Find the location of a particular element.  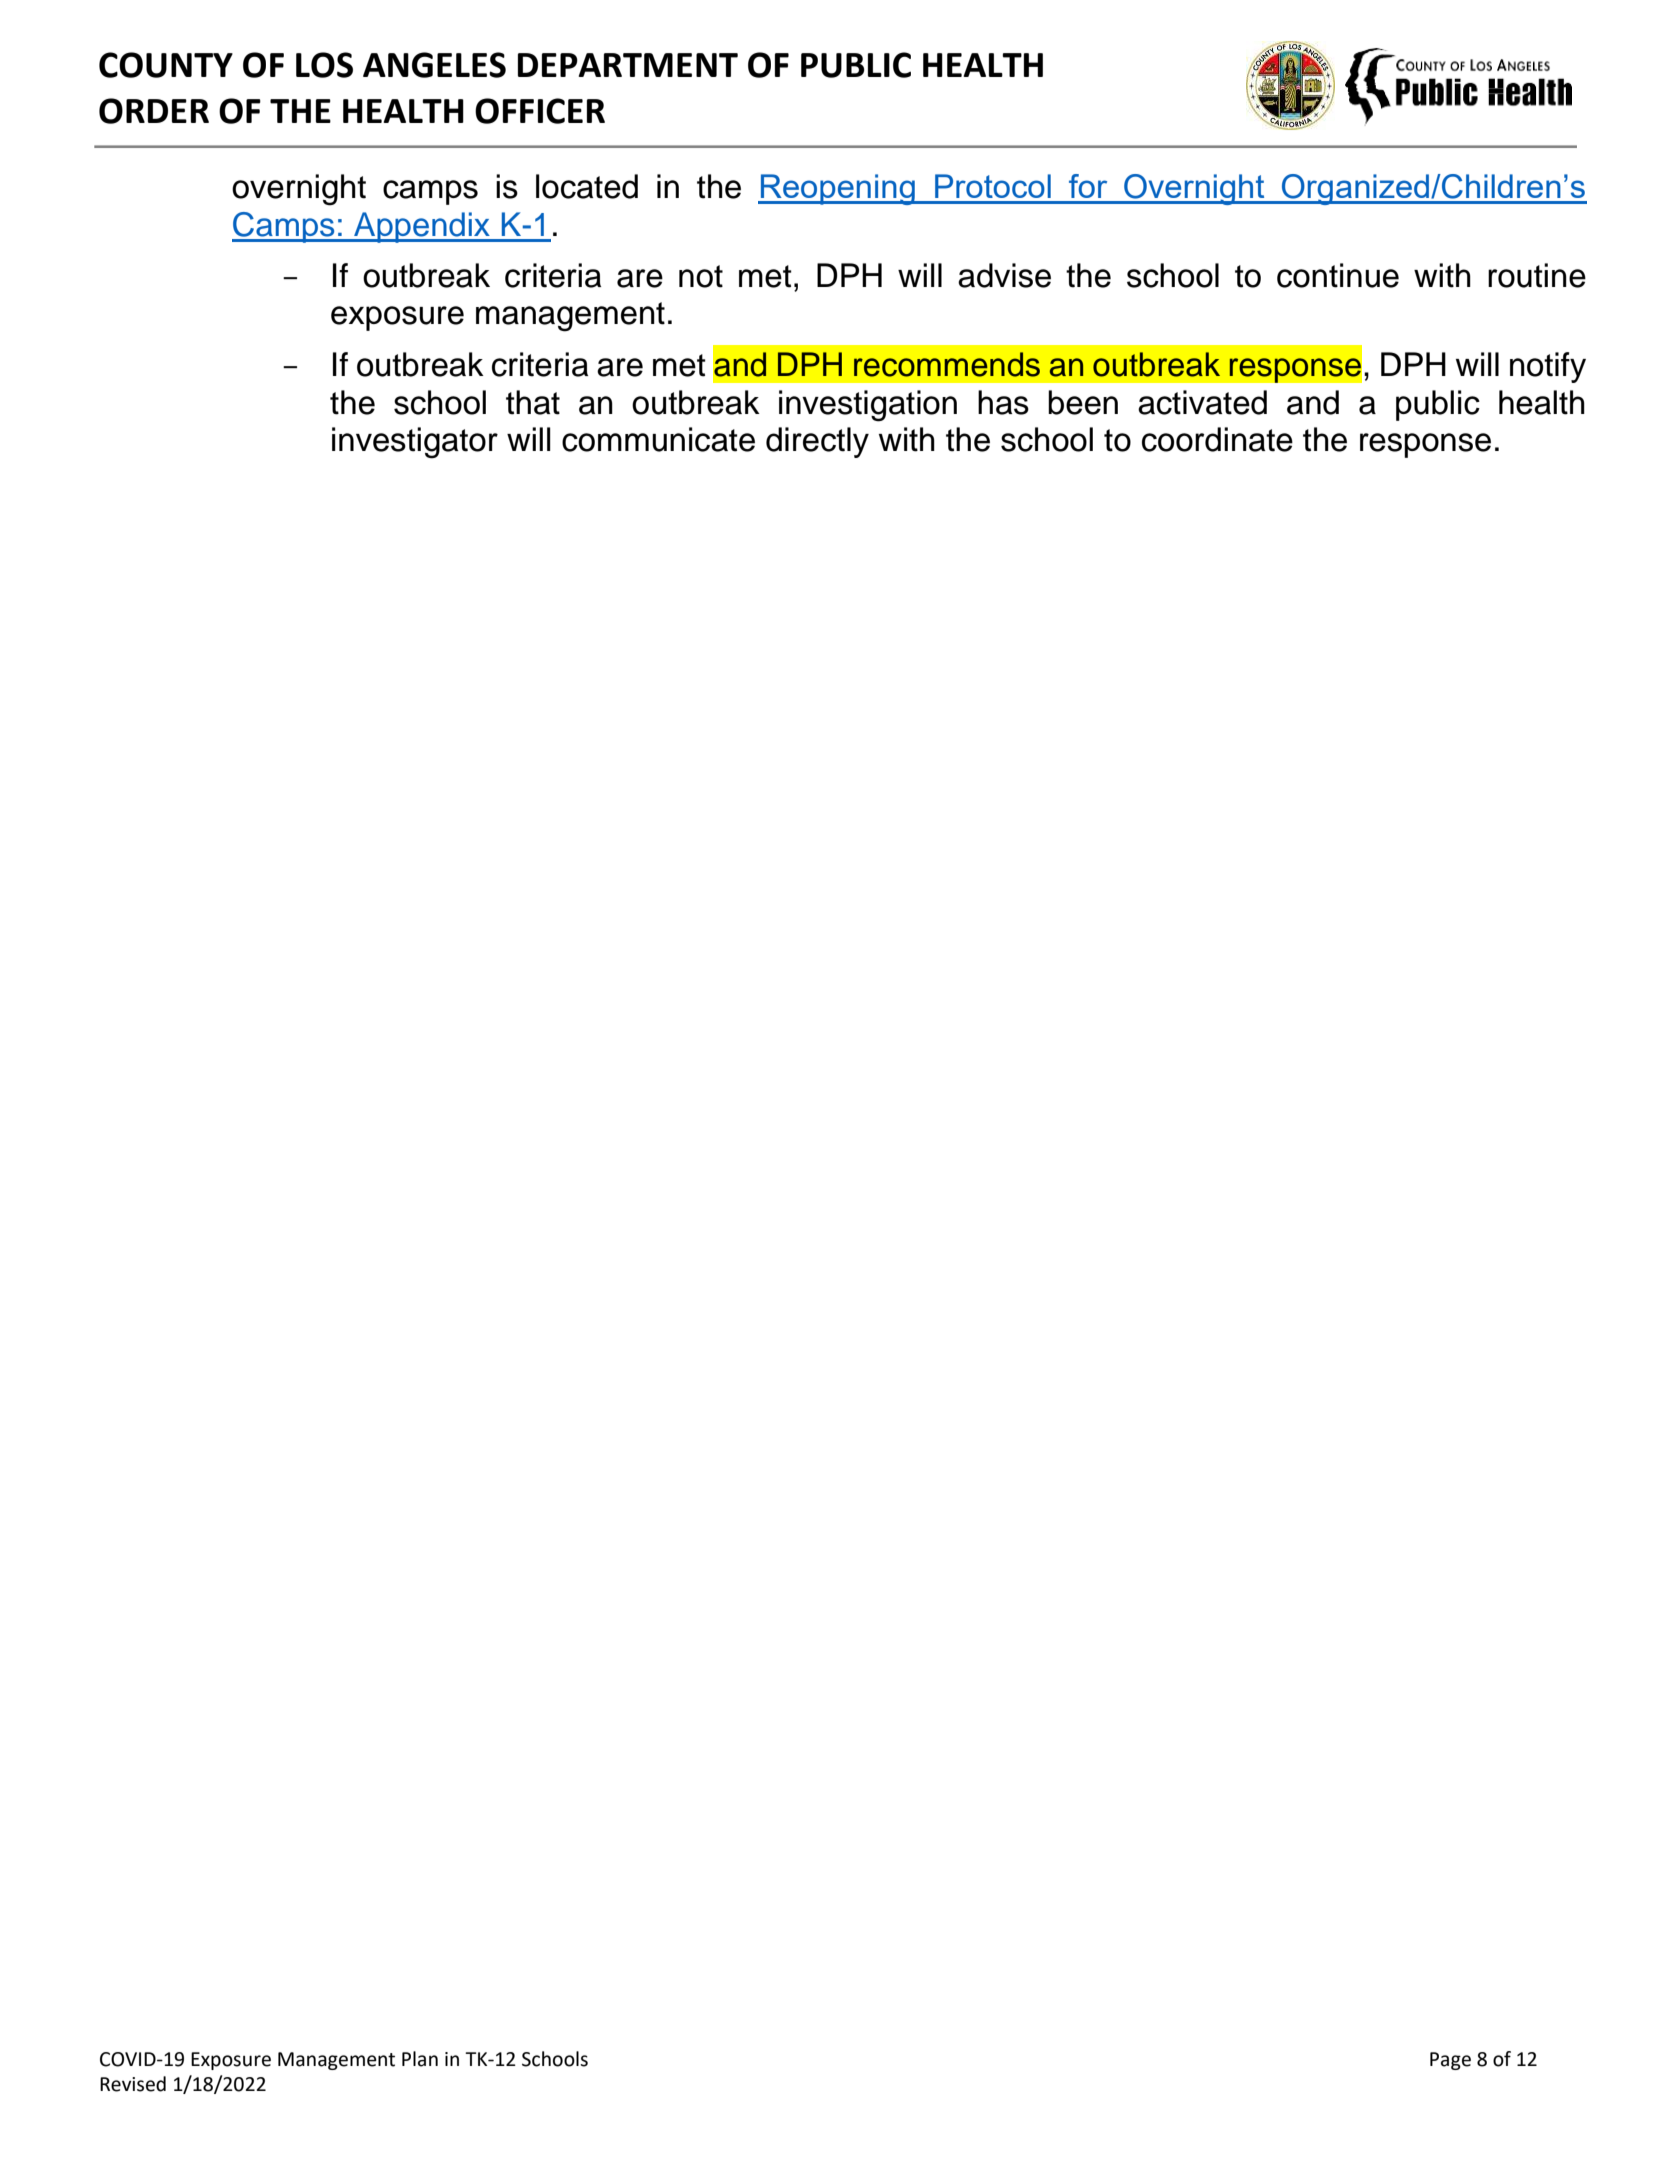

continue is located at coordinates (1338, 275).
